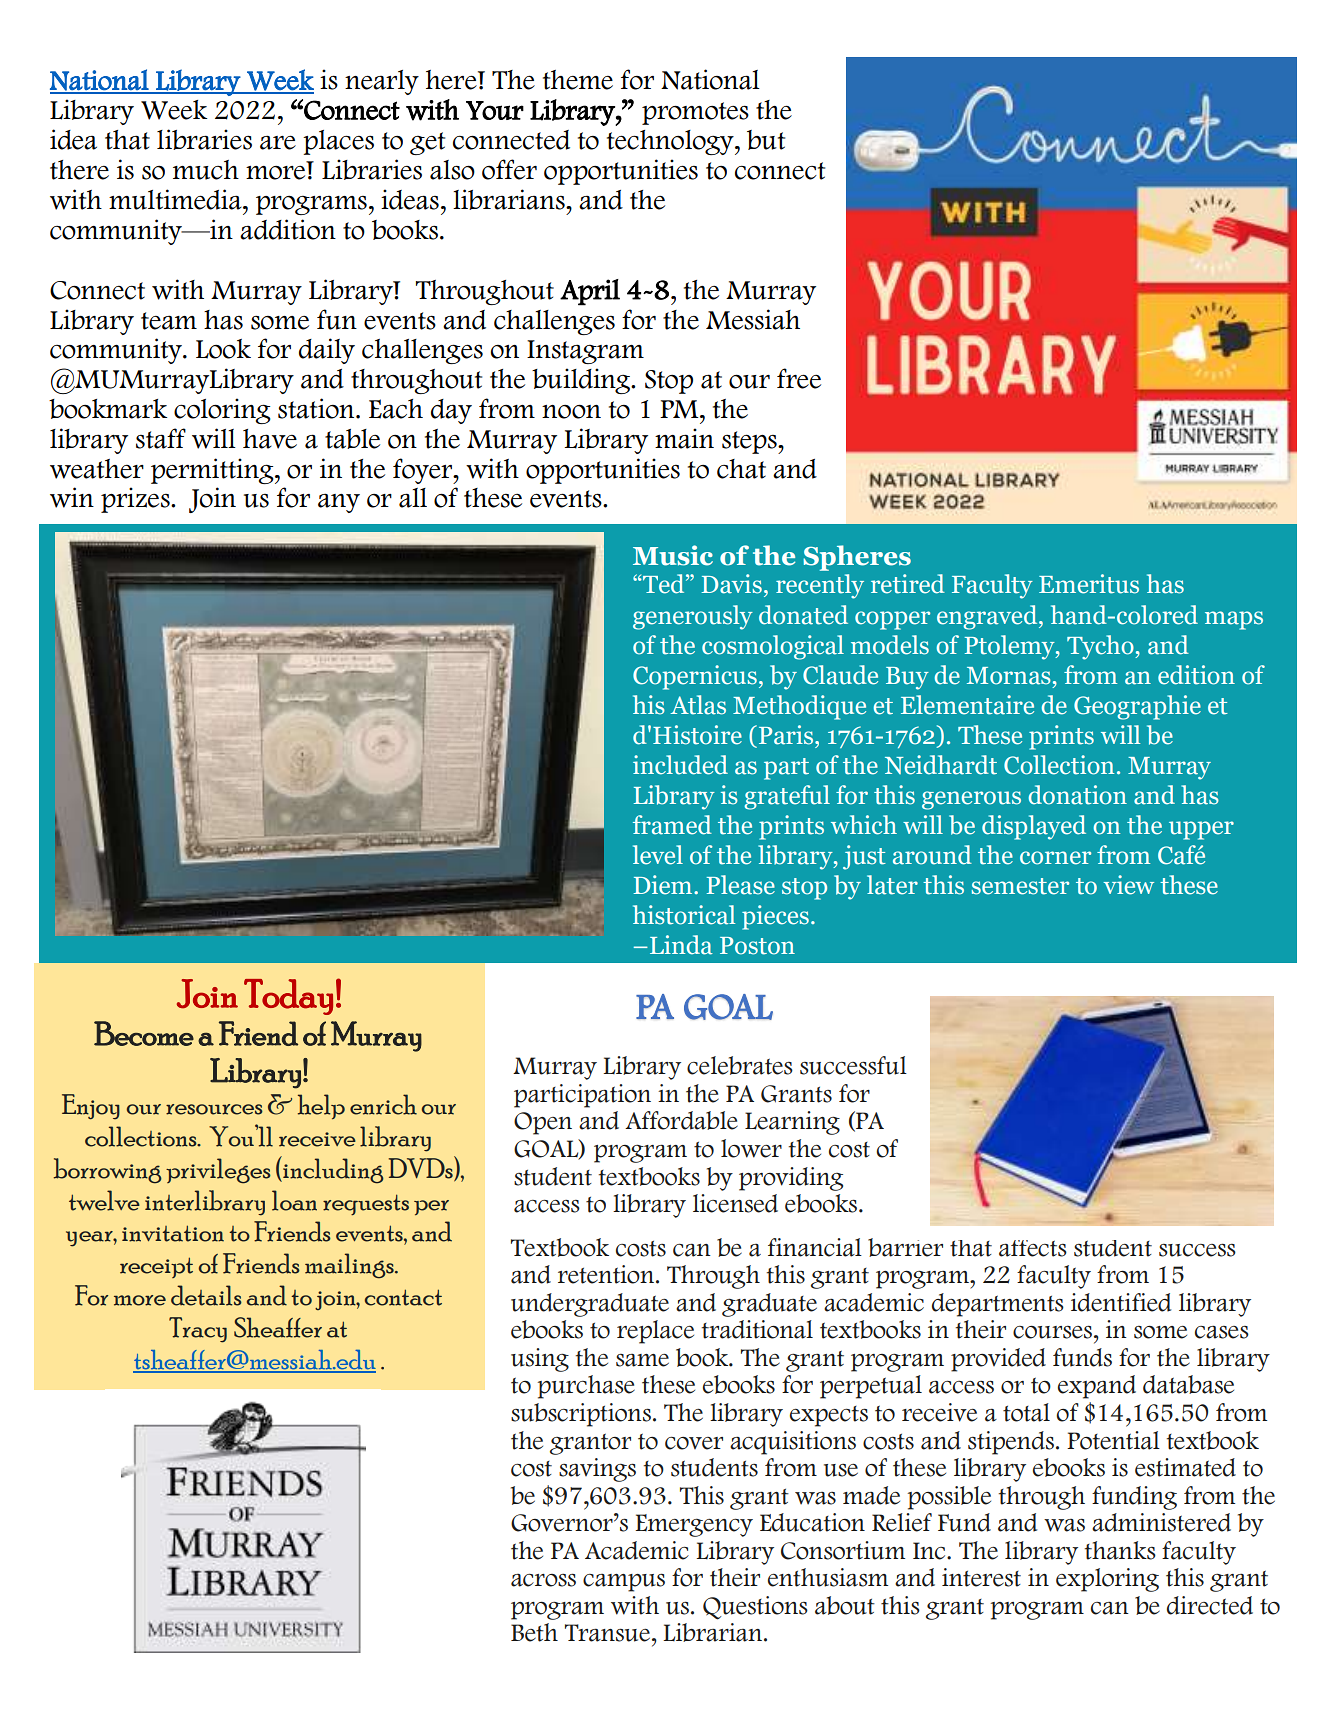  What do you see at coordinates (1107, 1580) in the image?
I see `exploring` at bounding box center [1107, 1580].
